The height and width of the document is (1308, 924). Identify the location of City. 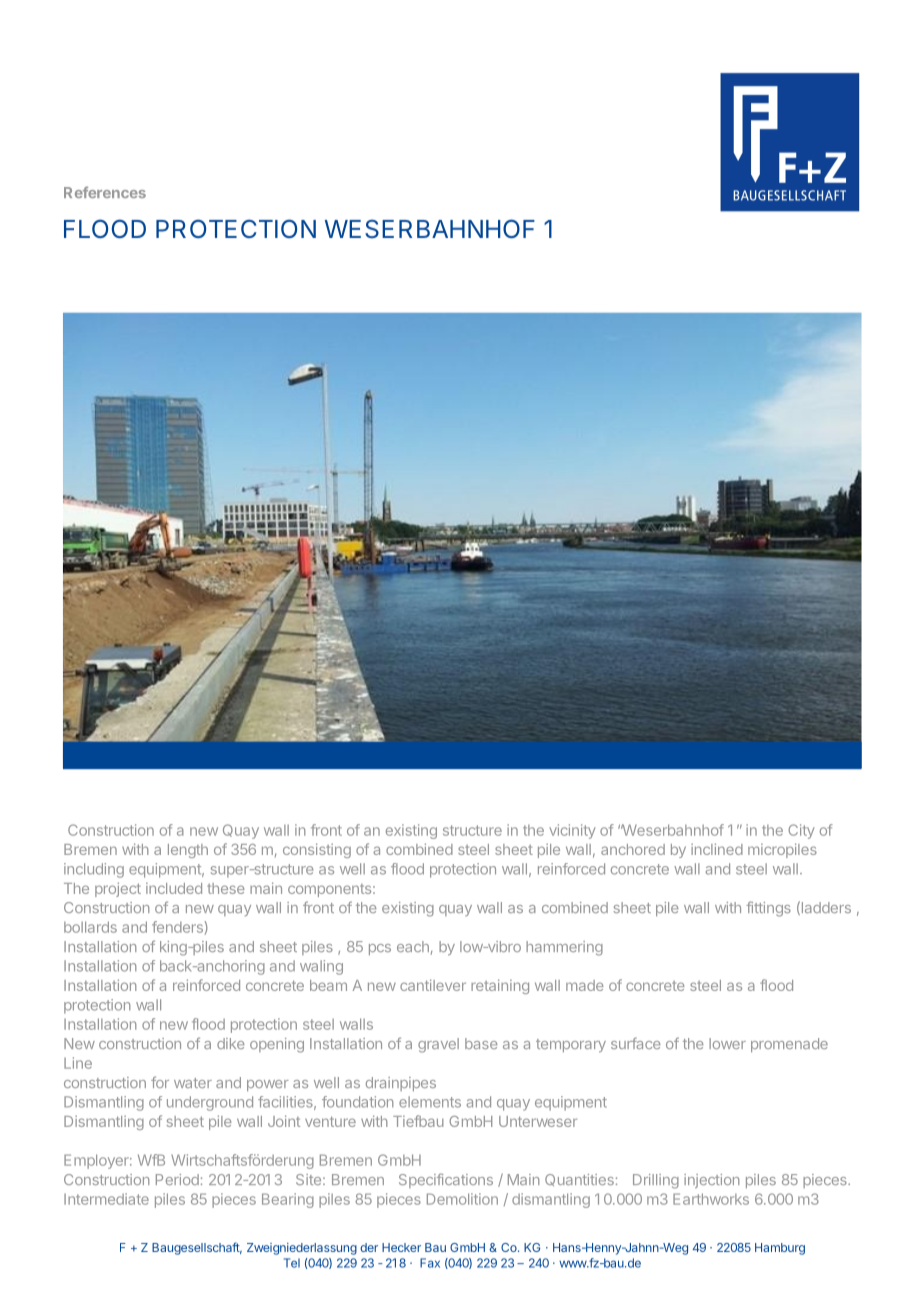
(801, 831).
